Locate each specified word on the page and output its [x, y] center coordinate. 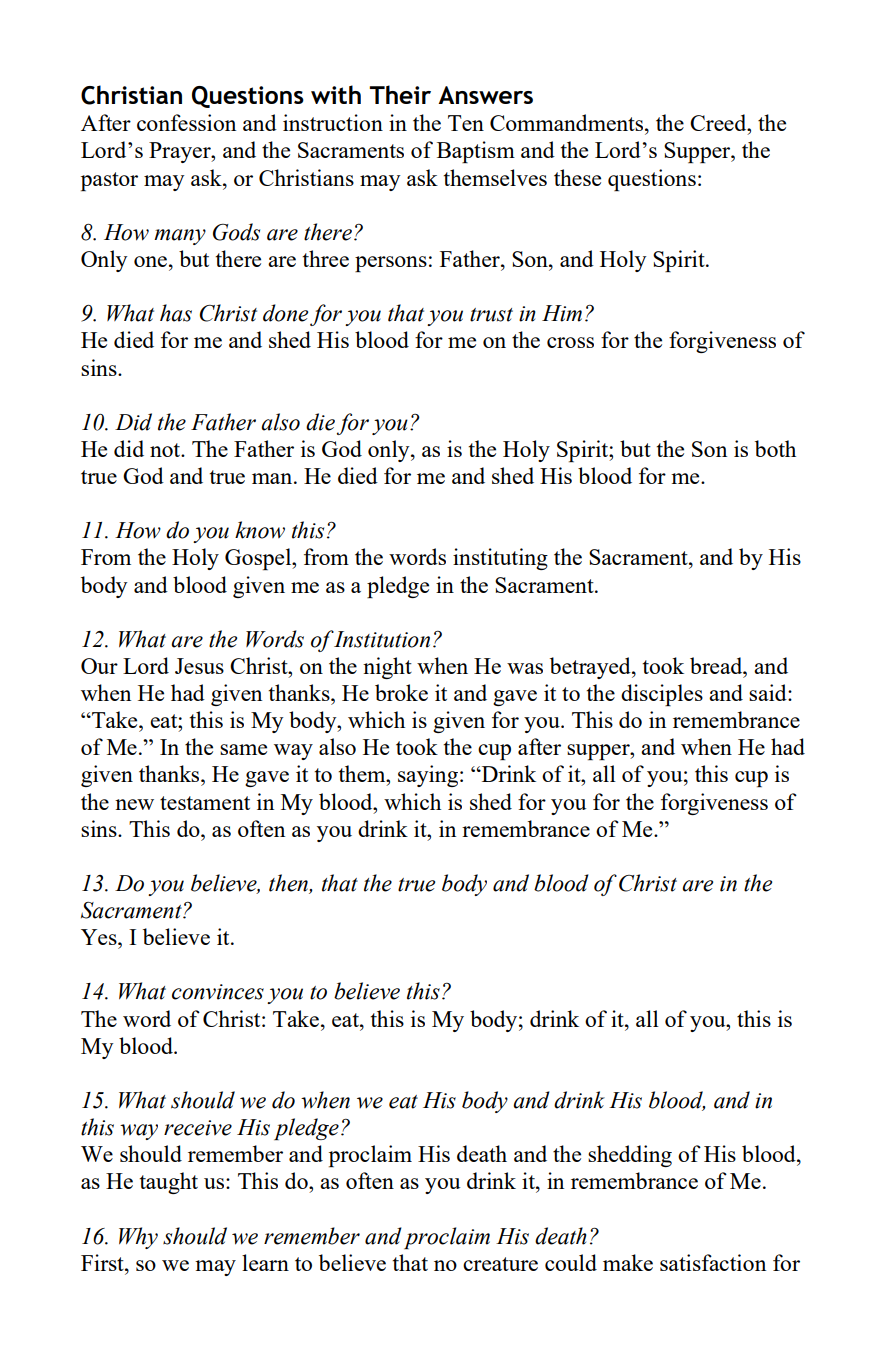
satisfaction [713, 1262]
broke [401, 692]
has [176, 313]
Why [138, 1238]
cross [570, 342]
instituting [500, 559]
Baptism [476, 152]
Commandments [568, 122]
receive [198, 1128]
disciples [662, 695]
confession [186, 122]
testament [205, 803]
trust [491, 315]
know [260, 530]
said [769, 692]
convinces [218, 992]
